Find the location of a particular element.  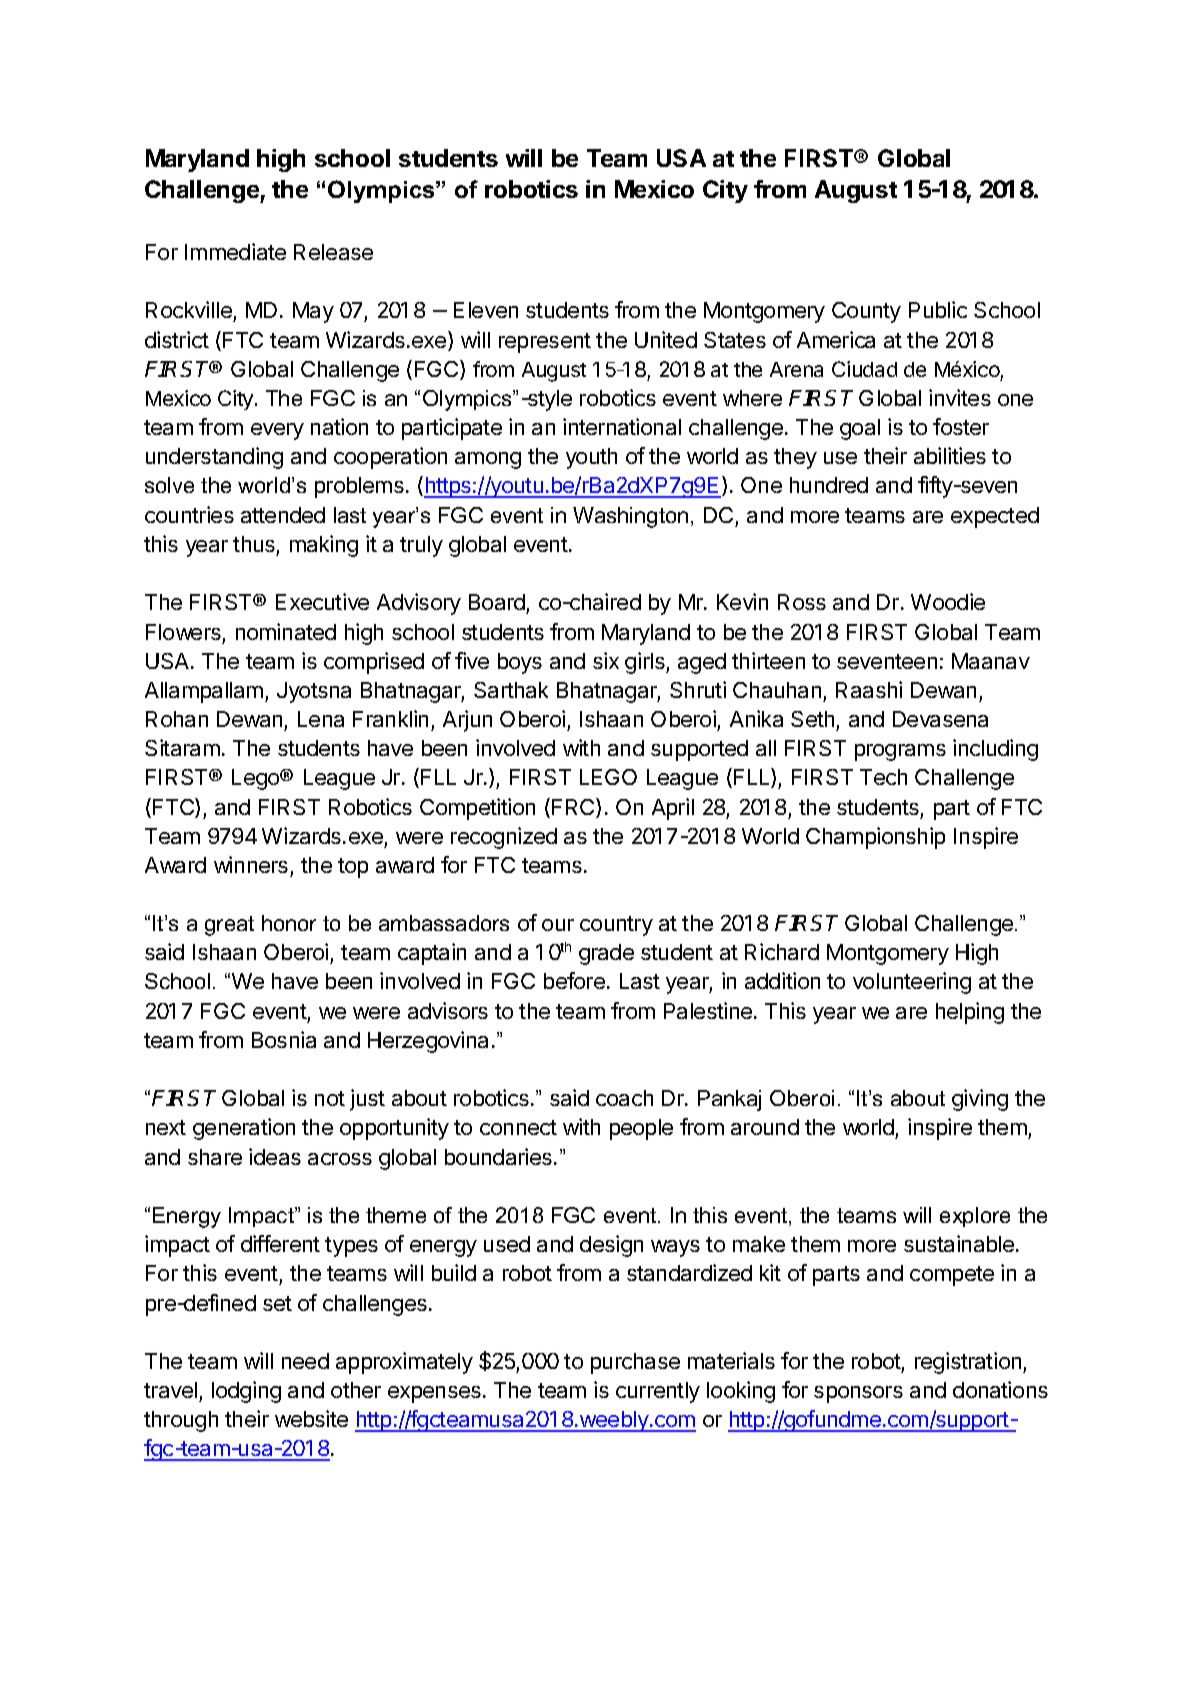

purchase is located at coordinates (635, 1363).
